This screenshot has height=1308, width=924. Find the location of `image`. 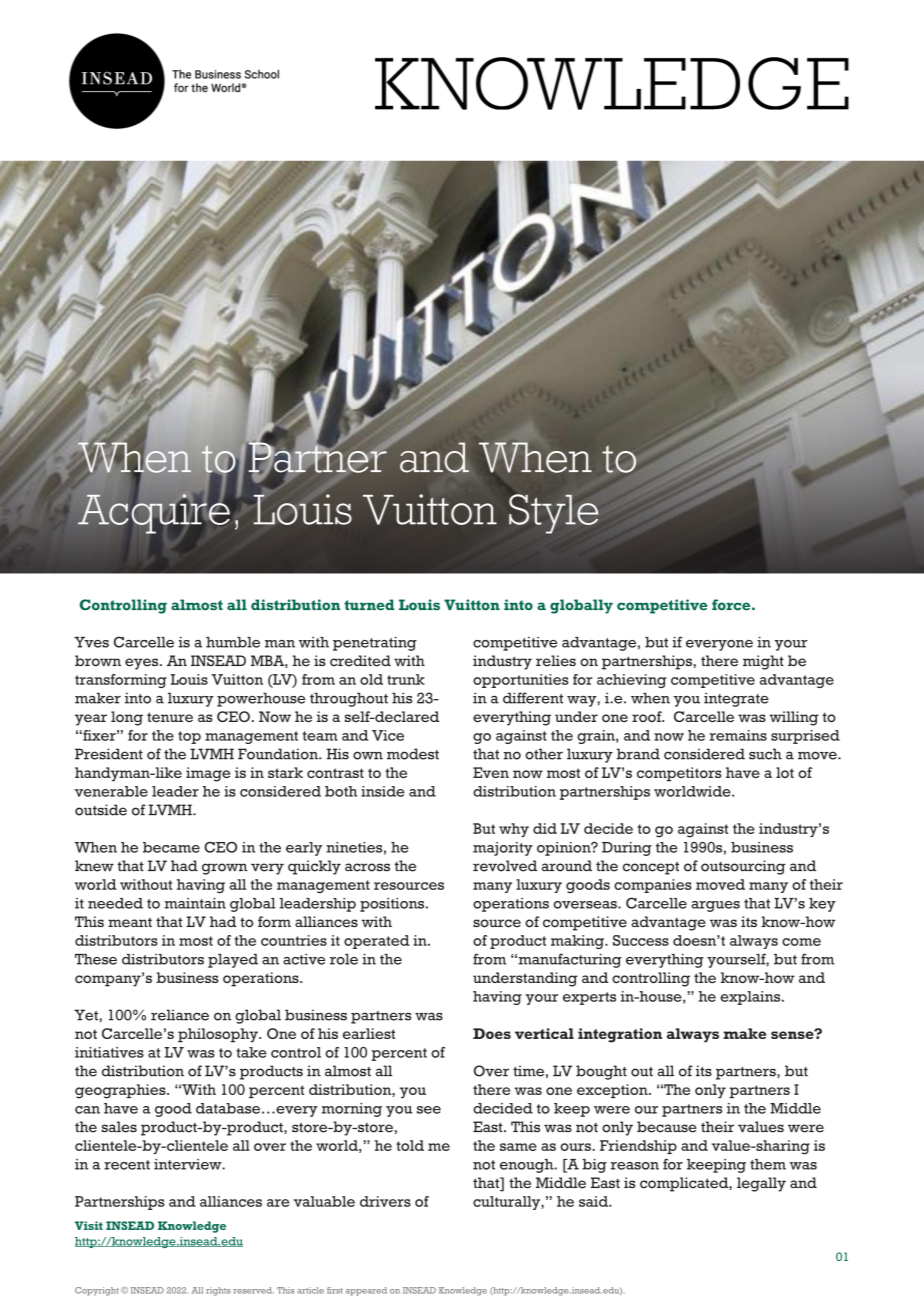

image is located at coordinates (208, 774).
